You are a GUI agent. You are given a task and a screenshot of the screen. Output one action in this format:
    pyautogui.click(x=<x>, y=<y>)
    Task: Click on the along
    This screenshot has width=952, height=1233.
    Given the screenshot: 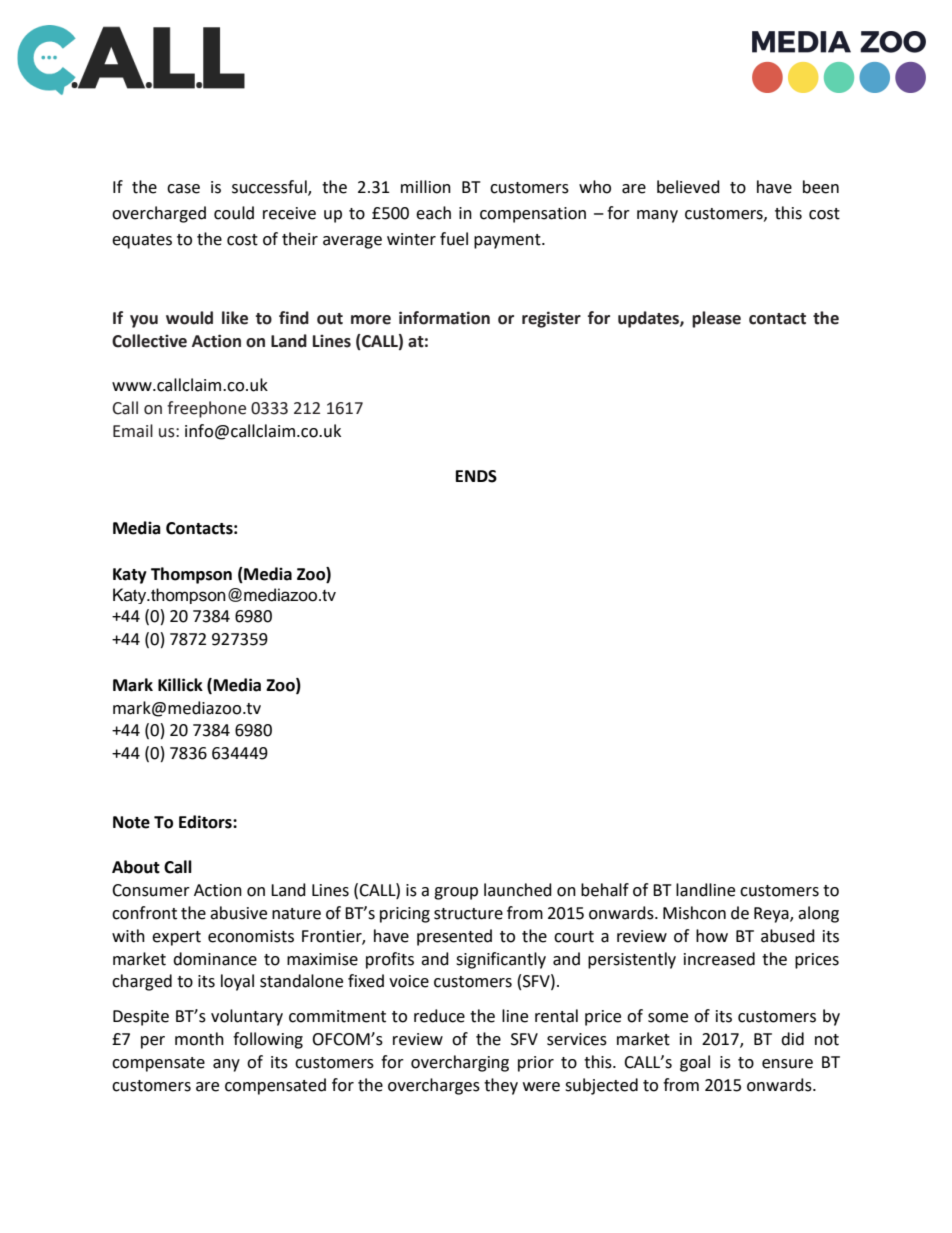 What is the action you would take?
    pyautogui.click(x=818, y=914)
